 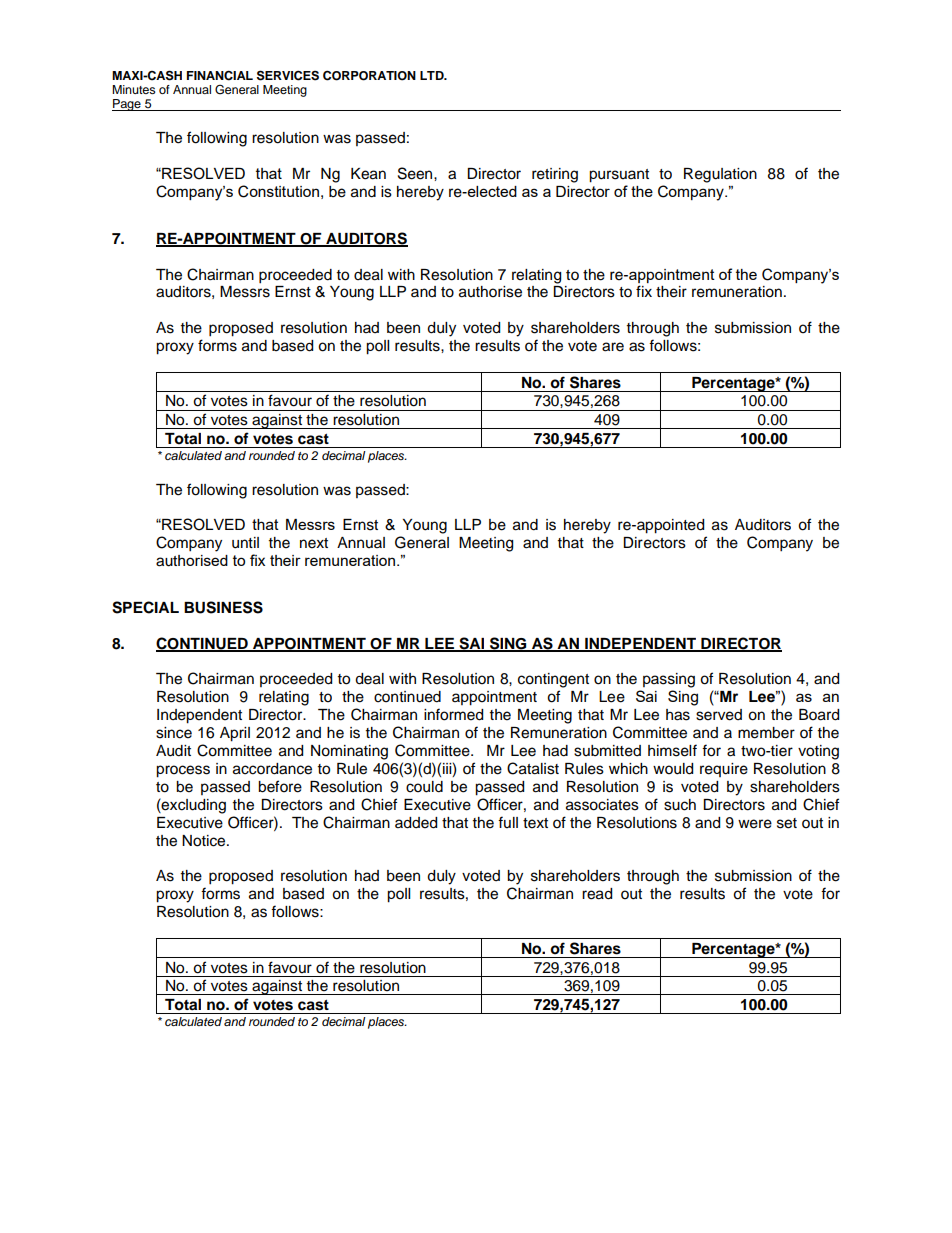 What do you see at coordinates (553, 680) in the image?
I see `contingent` at bounding box center [553, 680].
